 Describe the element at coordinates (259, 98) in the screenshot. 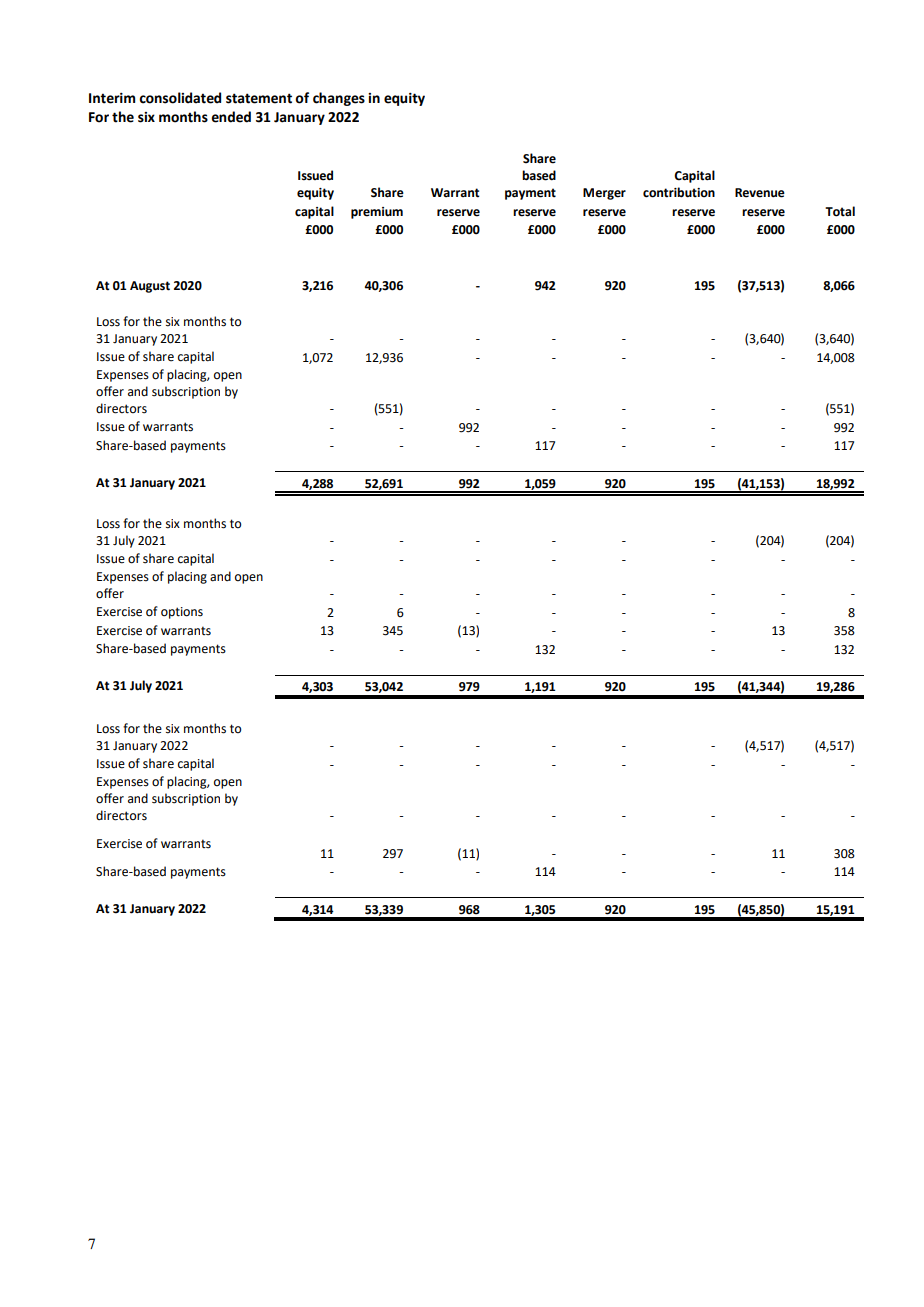

I see `statement` at that location.
